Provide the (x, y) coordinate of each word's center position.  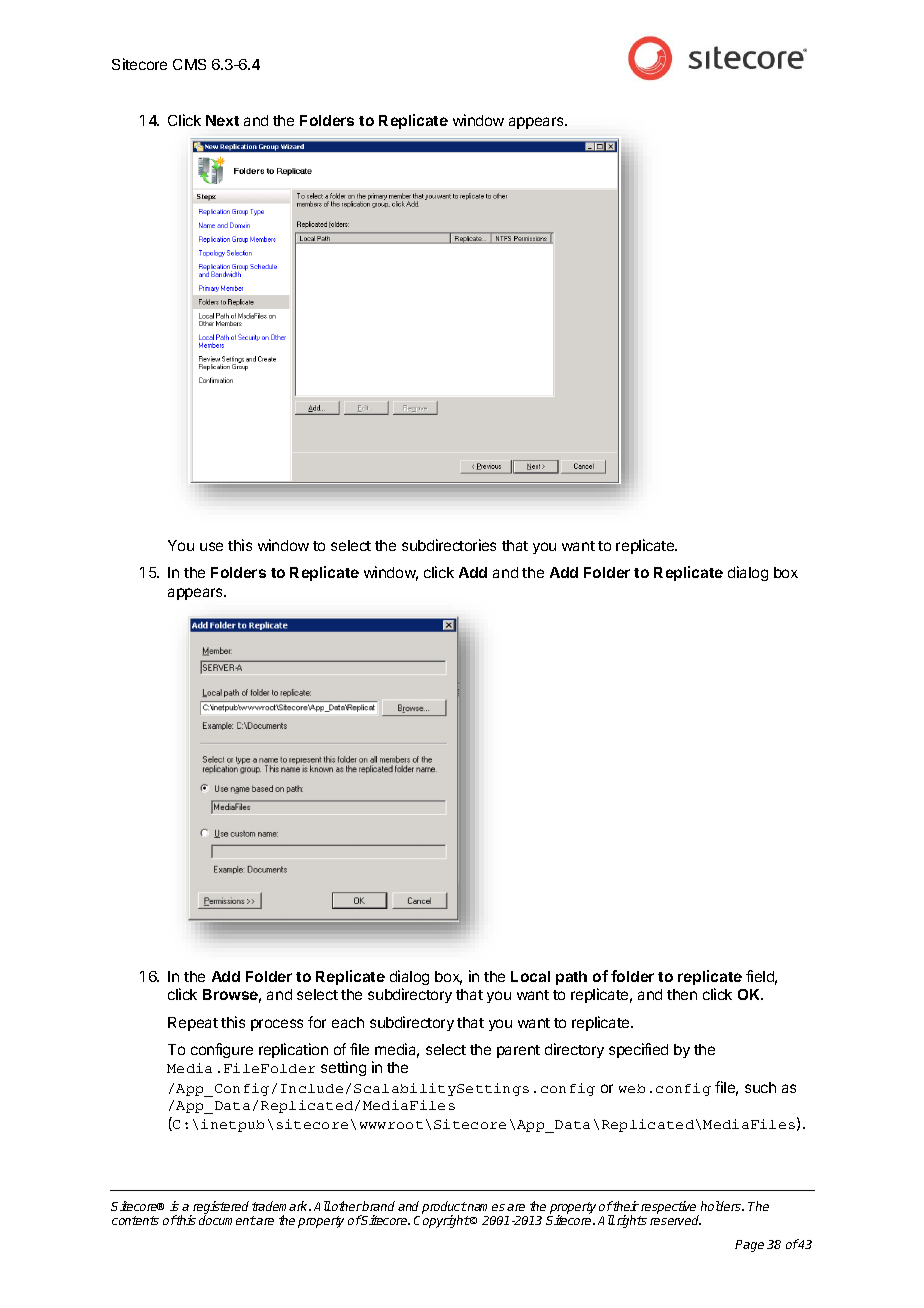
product (444, 1208)
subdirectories (449, 545)
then (682, 994)
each (348, 1022)
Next (222, 120)
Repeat (193, 1024)
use (211, 546)
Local (530, 976)
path (571, 978)
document (227, 1220)
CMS (189, 64)
